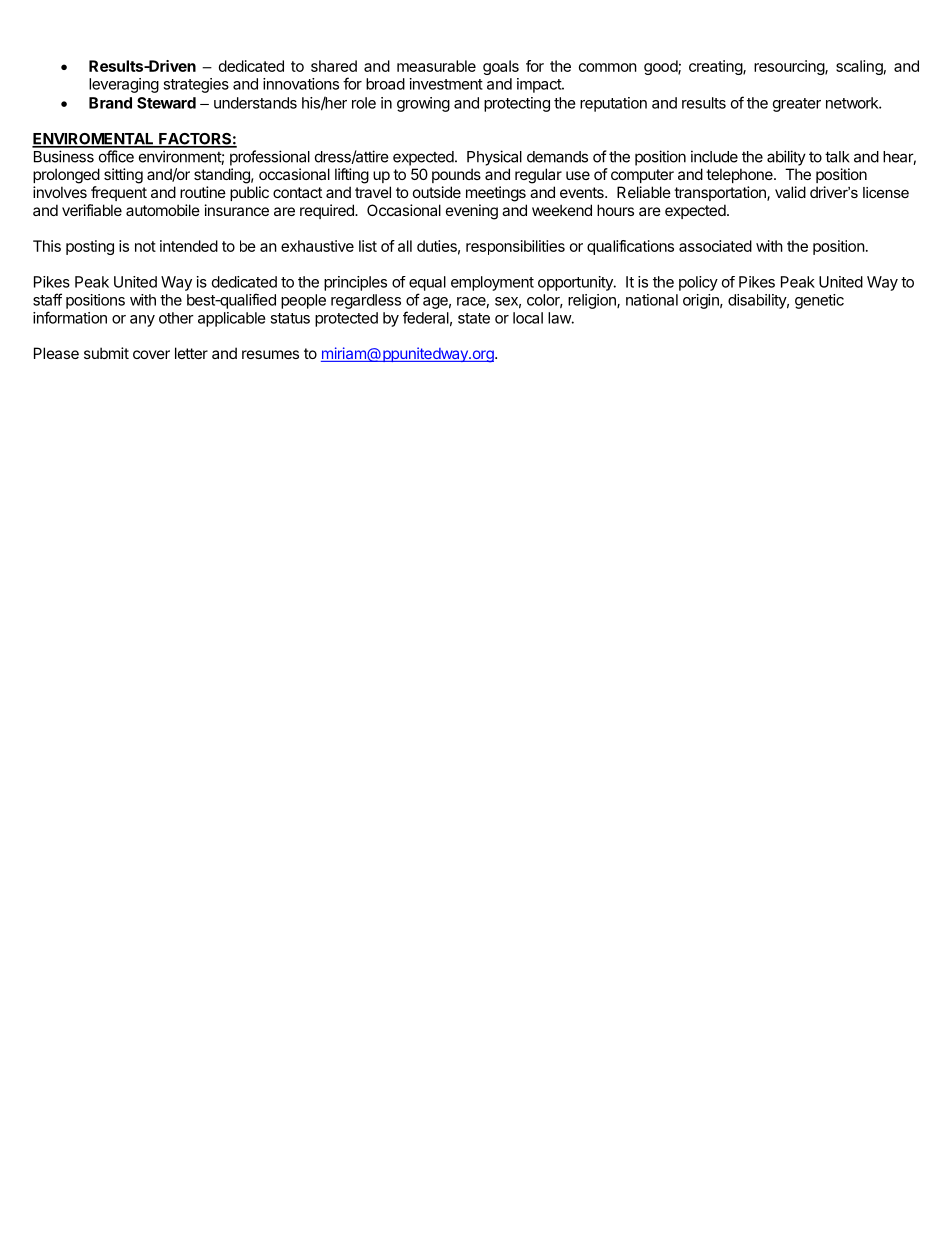 The width and height of the image is (952, 1233). Describe the element at coordinates (837, 157) in the image. I see `talk` at that location.
